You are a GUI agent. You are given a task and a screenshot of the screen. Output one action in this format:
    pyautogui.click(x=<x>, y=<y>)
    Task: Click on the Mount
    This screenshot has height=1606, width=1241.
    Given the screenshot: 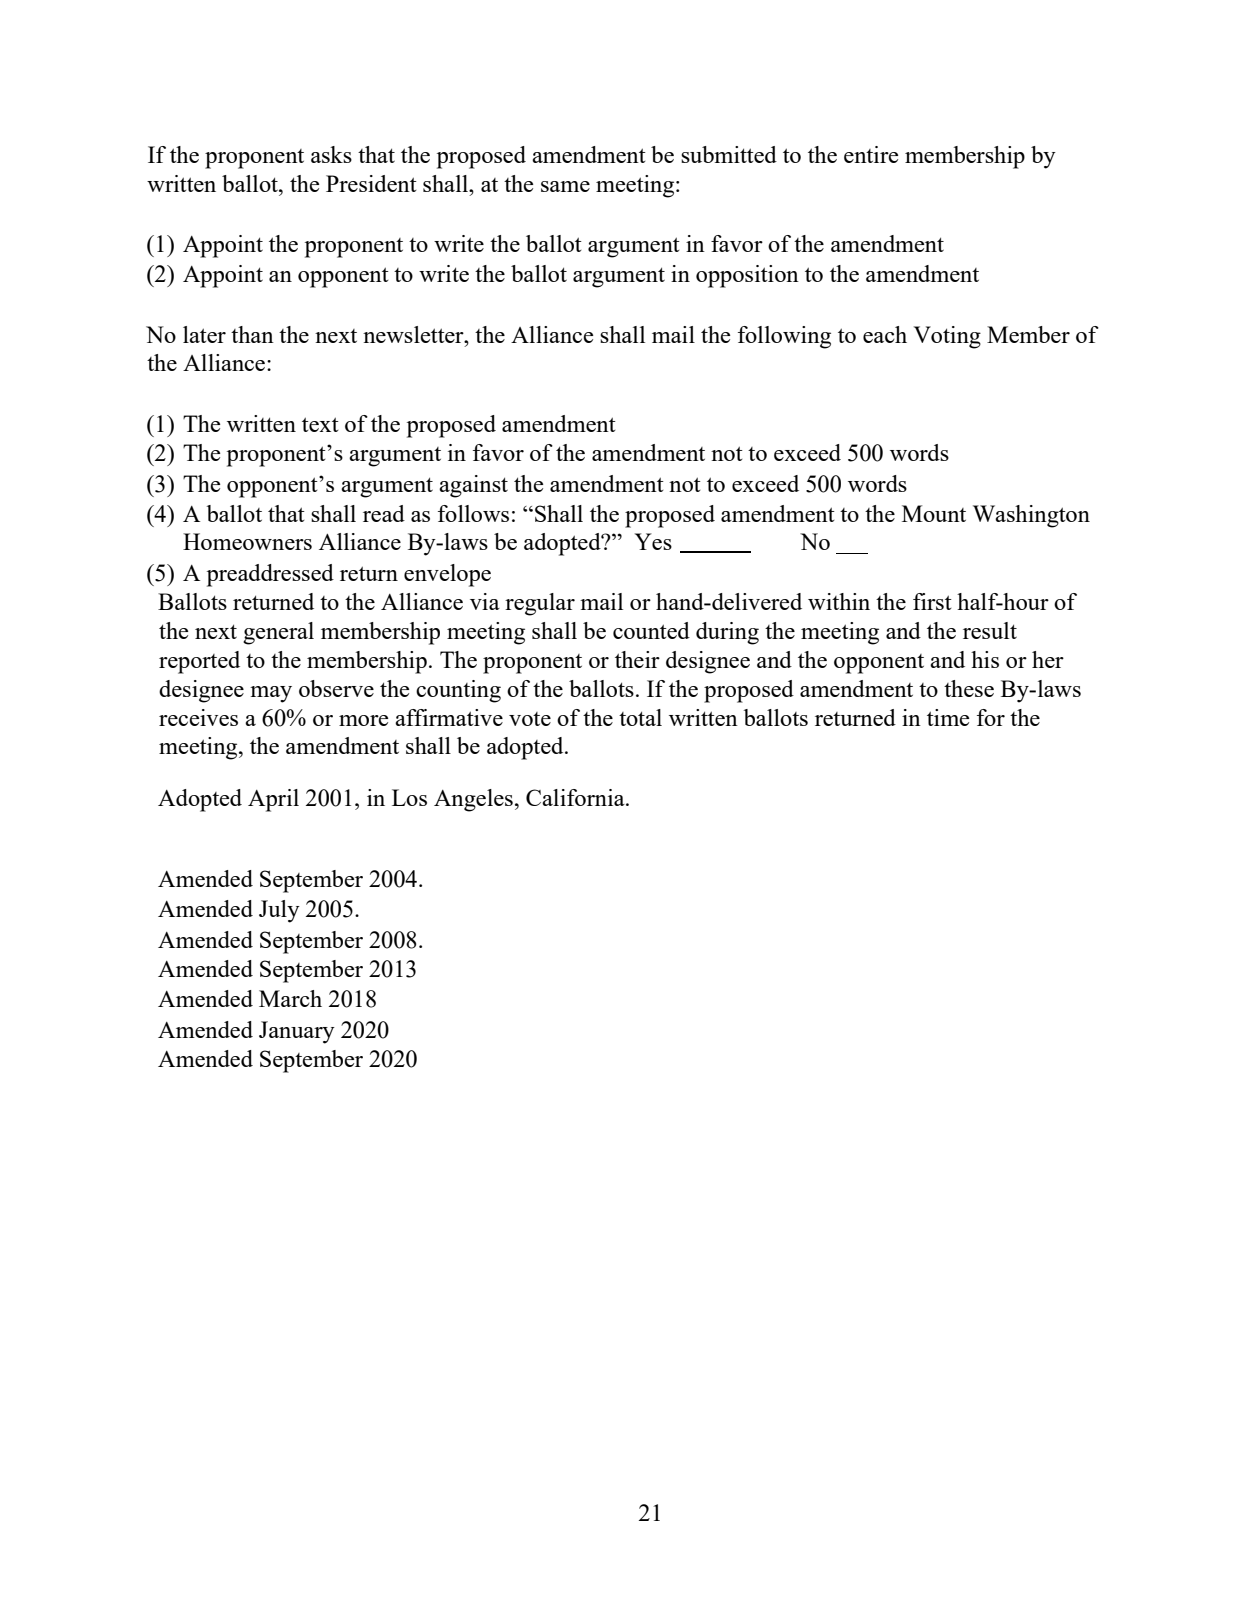 What is the action you would take?
    pyautogui.click(x=934, y=513)
